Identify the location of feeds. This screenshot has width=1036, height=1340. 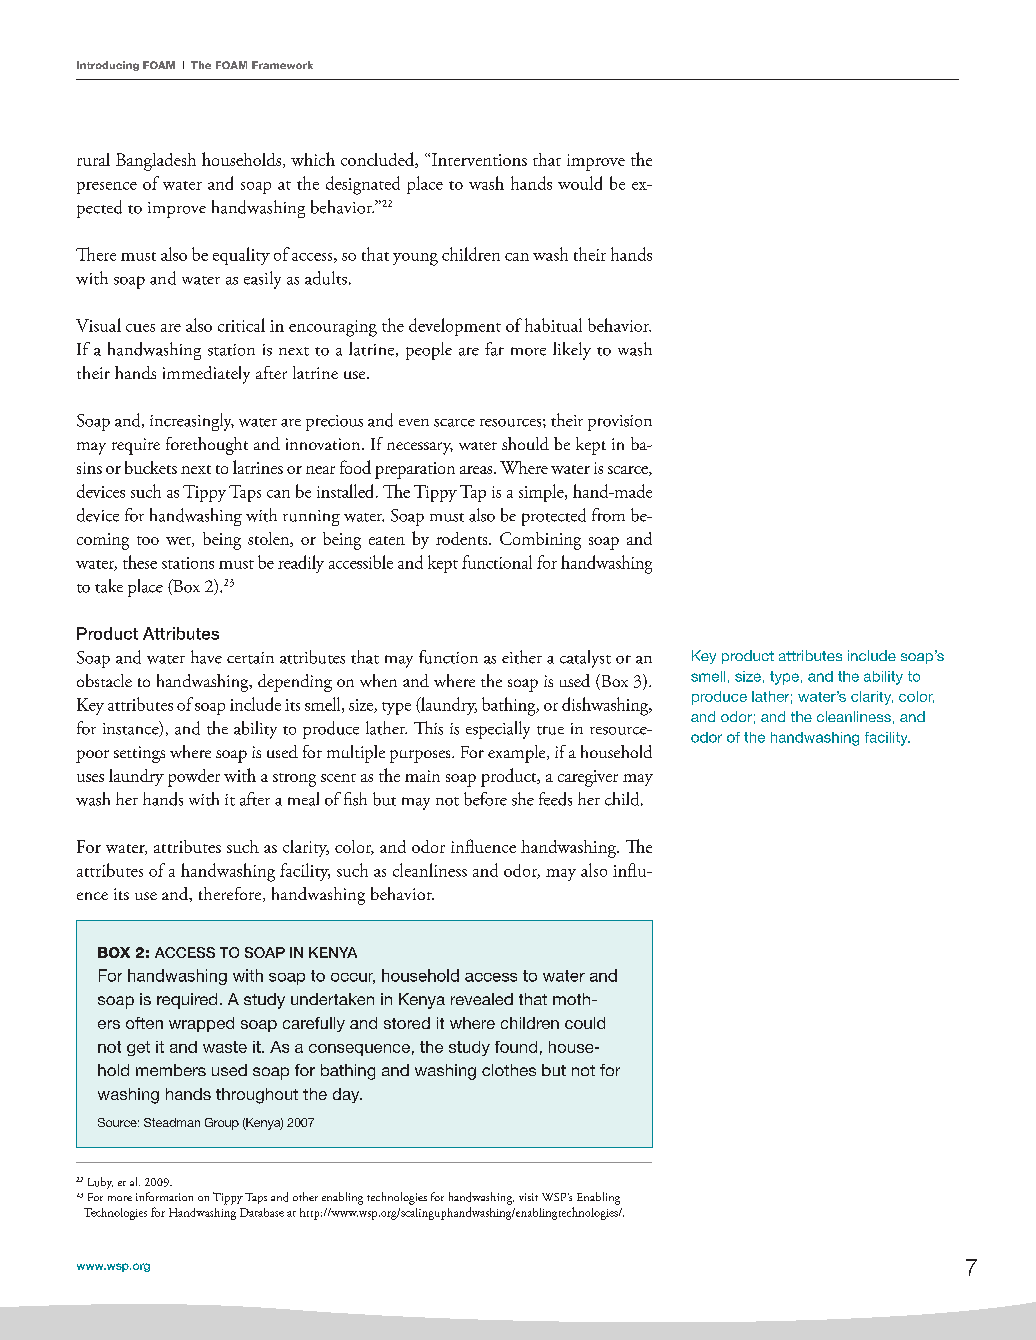
(555, 799).
